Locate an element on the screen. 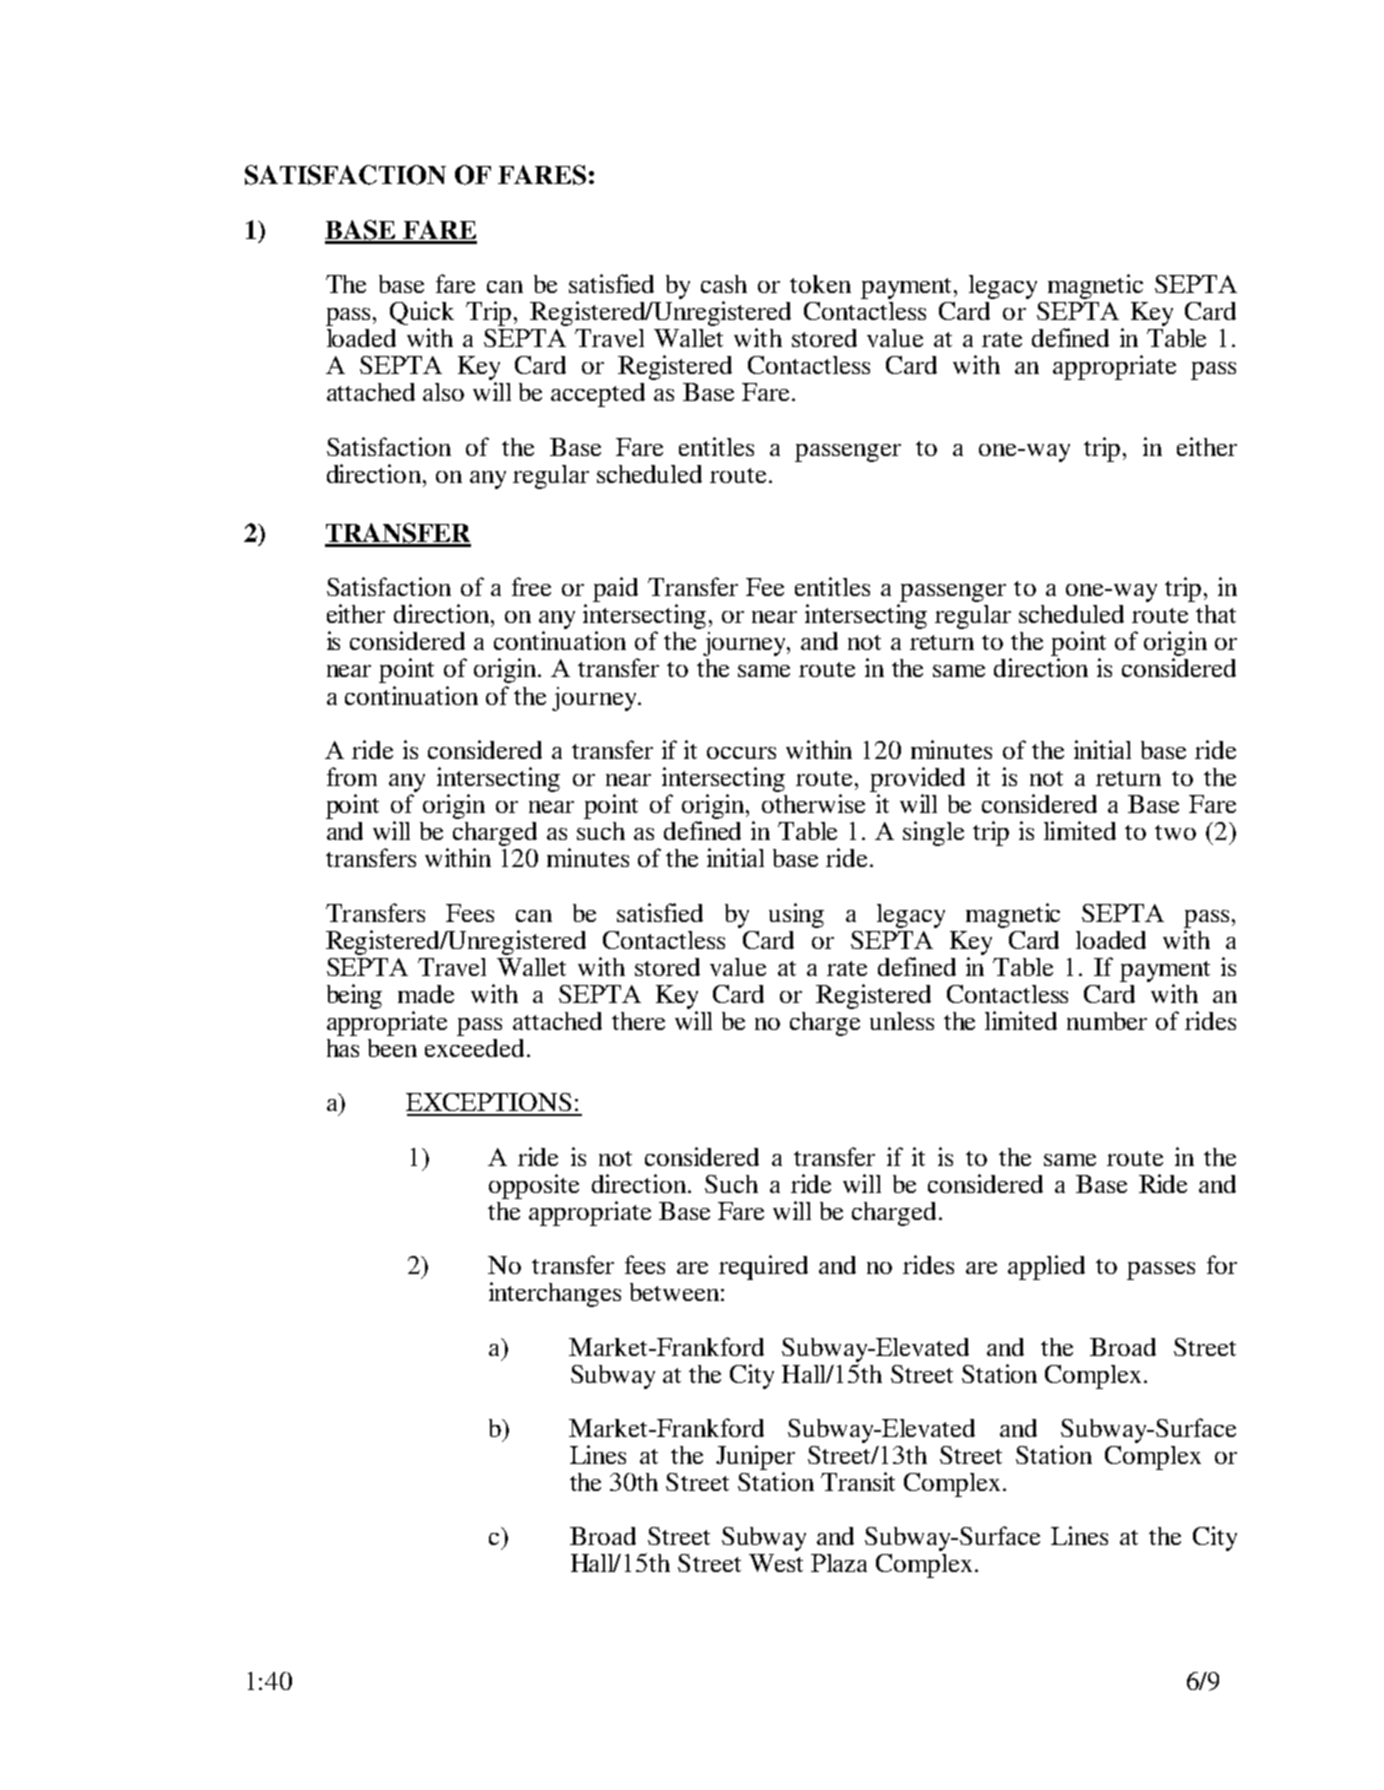 The height and width of the screenshot is (1790, 1384). token is located at coordinates (820, 284).
